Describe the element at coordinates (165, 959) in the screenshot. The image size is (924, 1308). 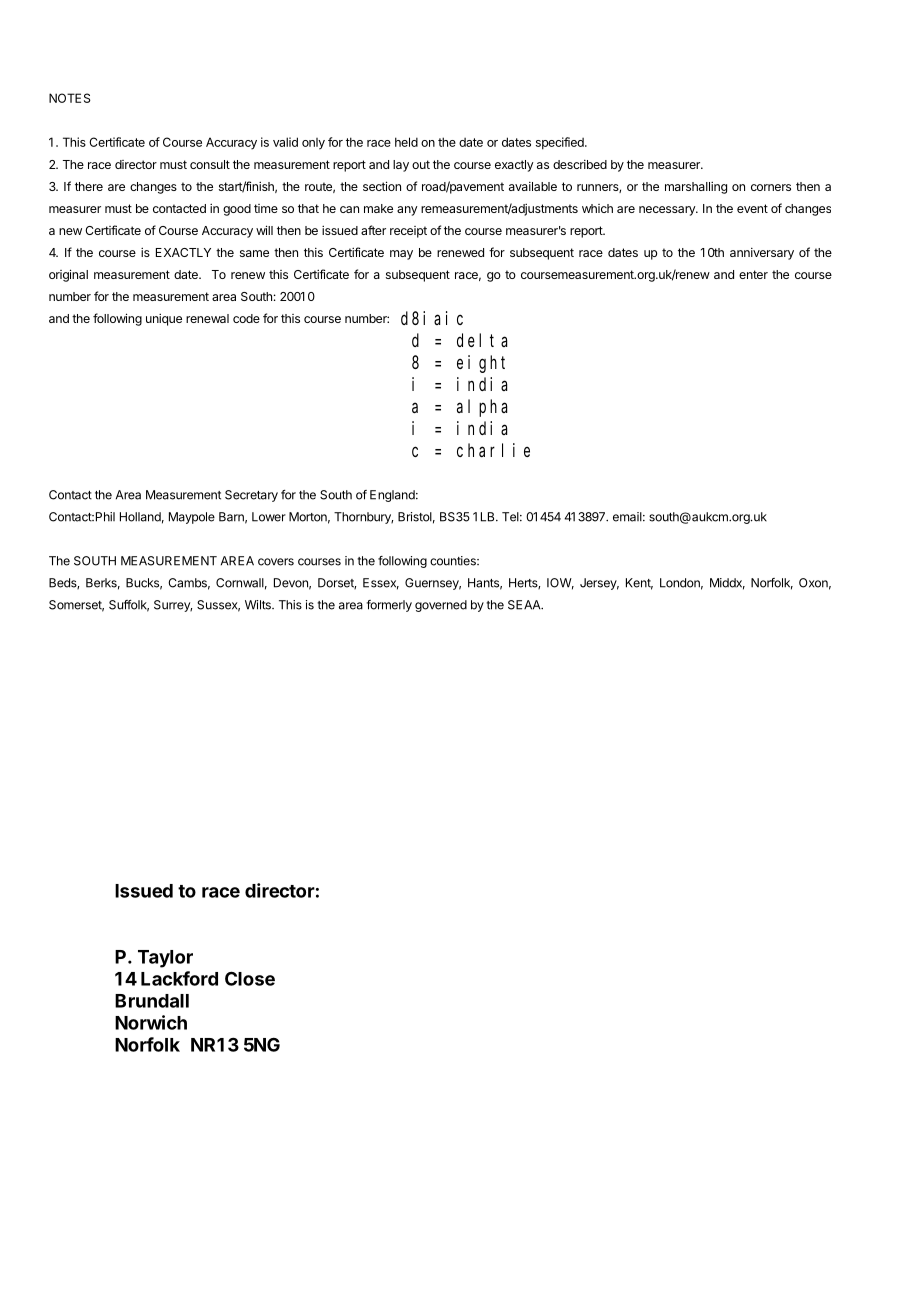
I see `Taylor` at that location.
